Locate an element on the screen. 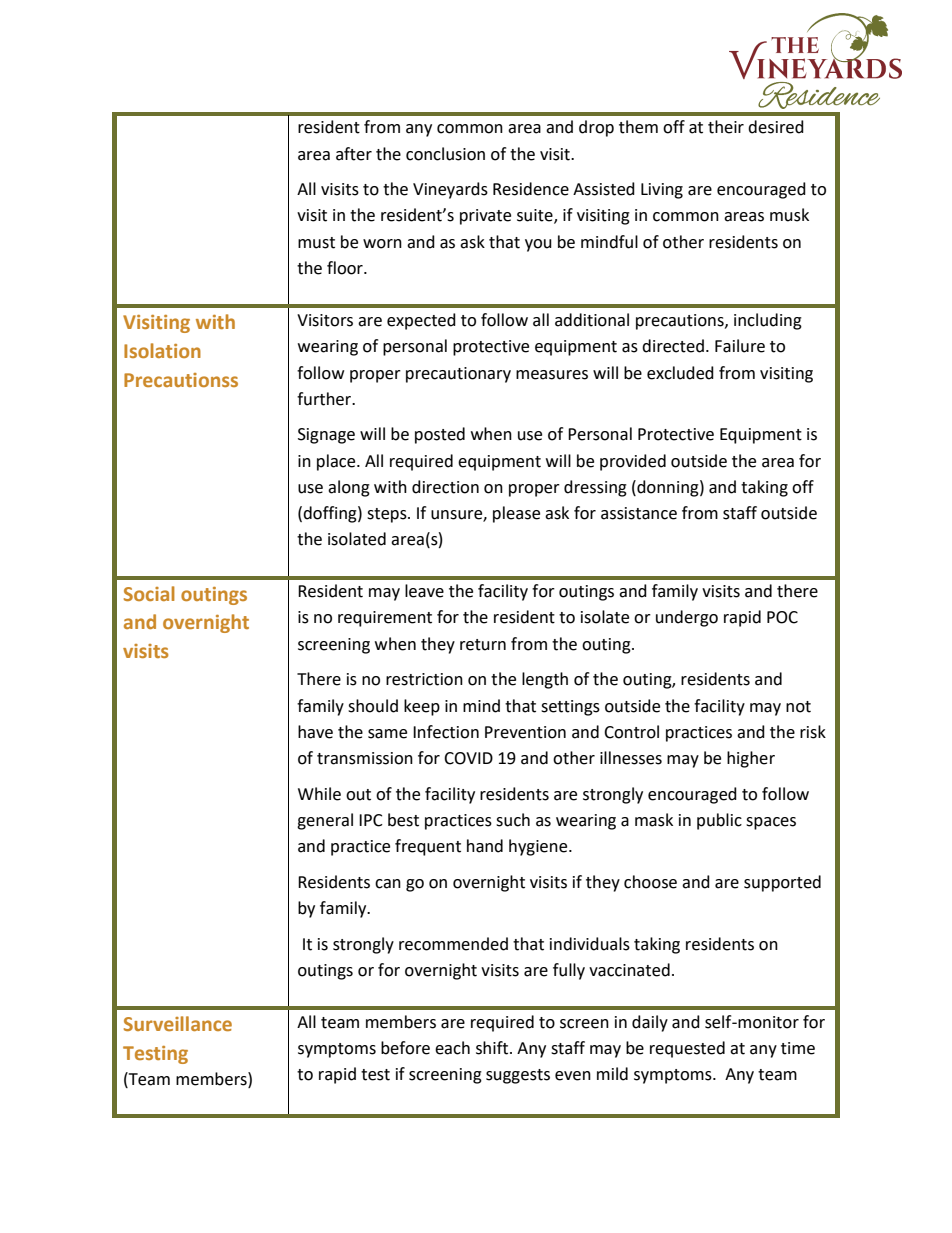  hand is located at coordinates (485, 846).
